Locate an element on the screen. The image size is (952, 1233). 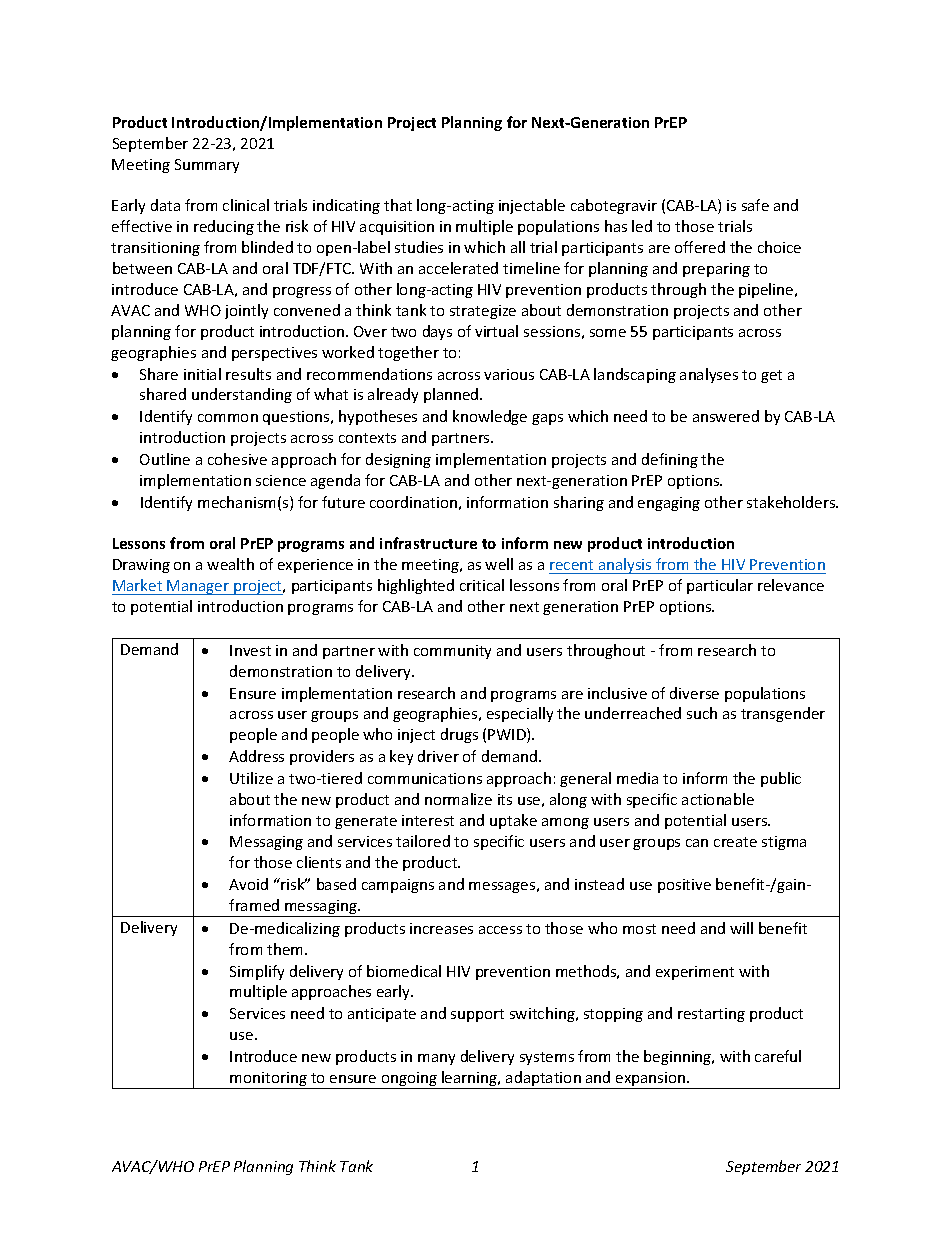
actionable is located at coordinates (718, 799).
